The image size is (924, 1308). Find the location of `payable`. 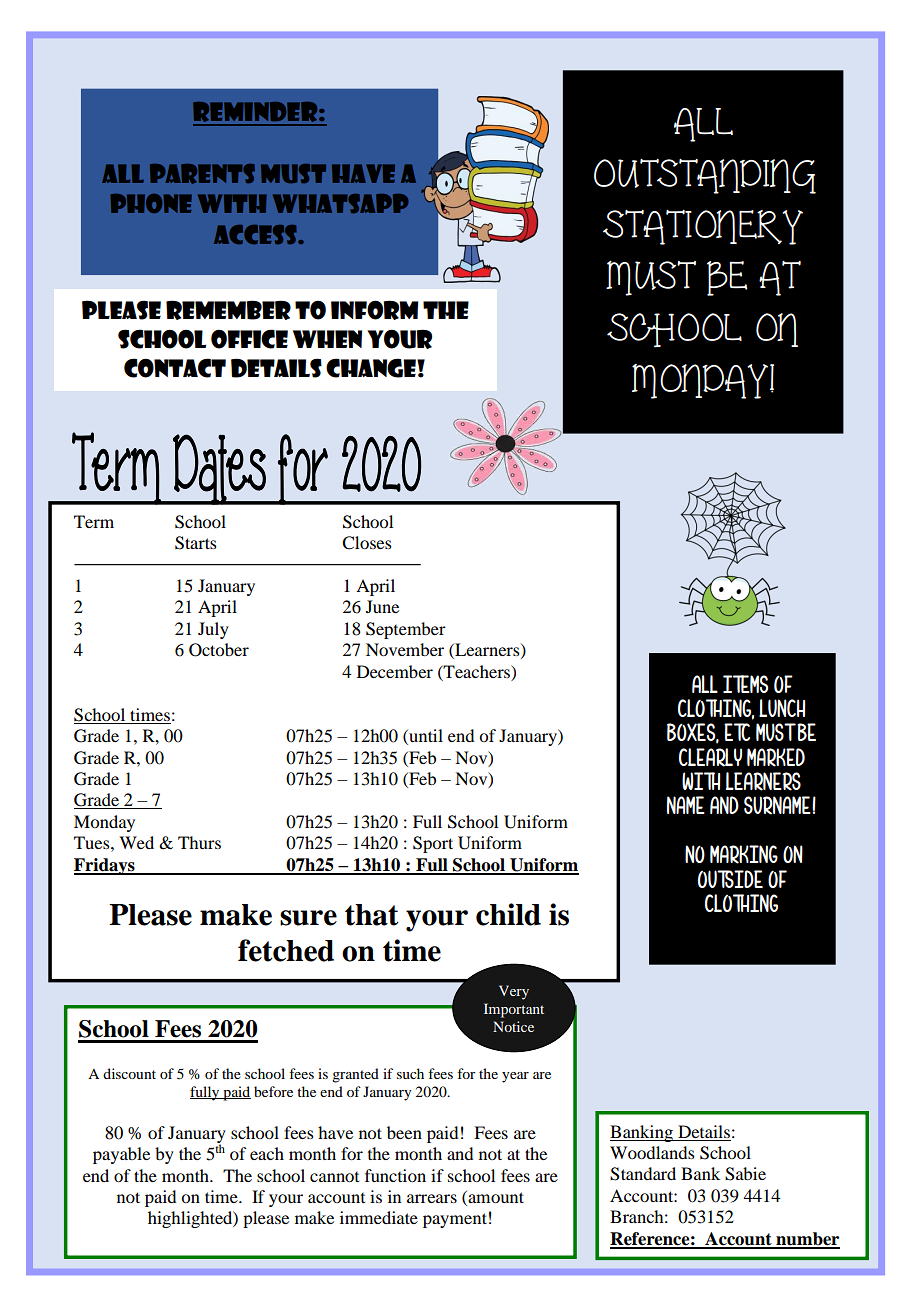

payable is located at coordinates (121, 1155).
